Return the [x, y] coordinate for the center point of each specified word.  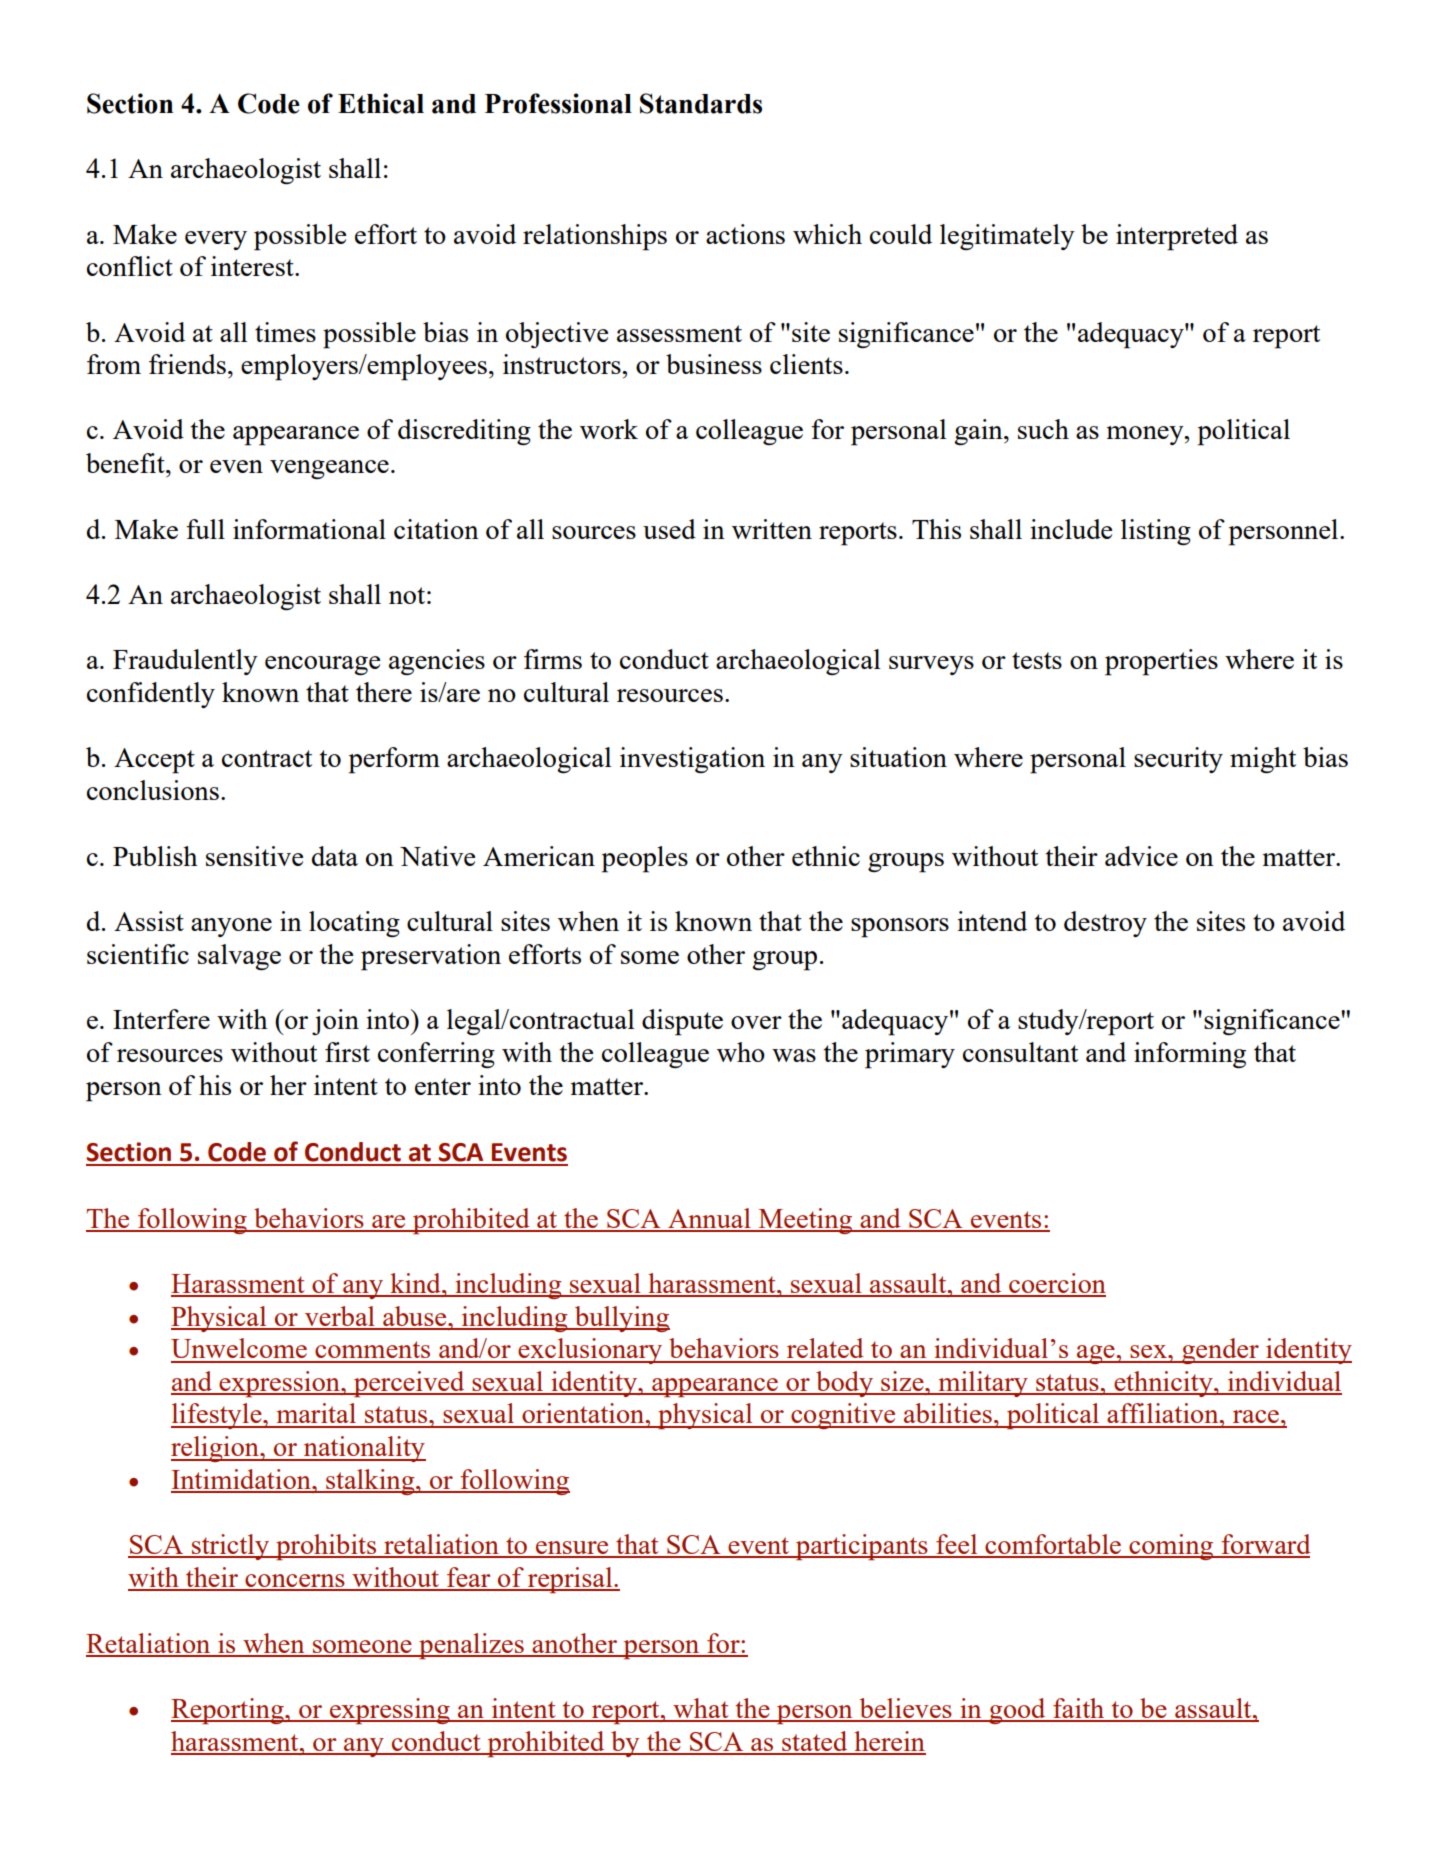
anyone [231, 927]
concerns [295, 1582]
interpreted [1177, 237]
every [216, 240]
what [701, 1709]
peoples [645, 859]
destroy [1105, 924]
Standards [701, 103]
